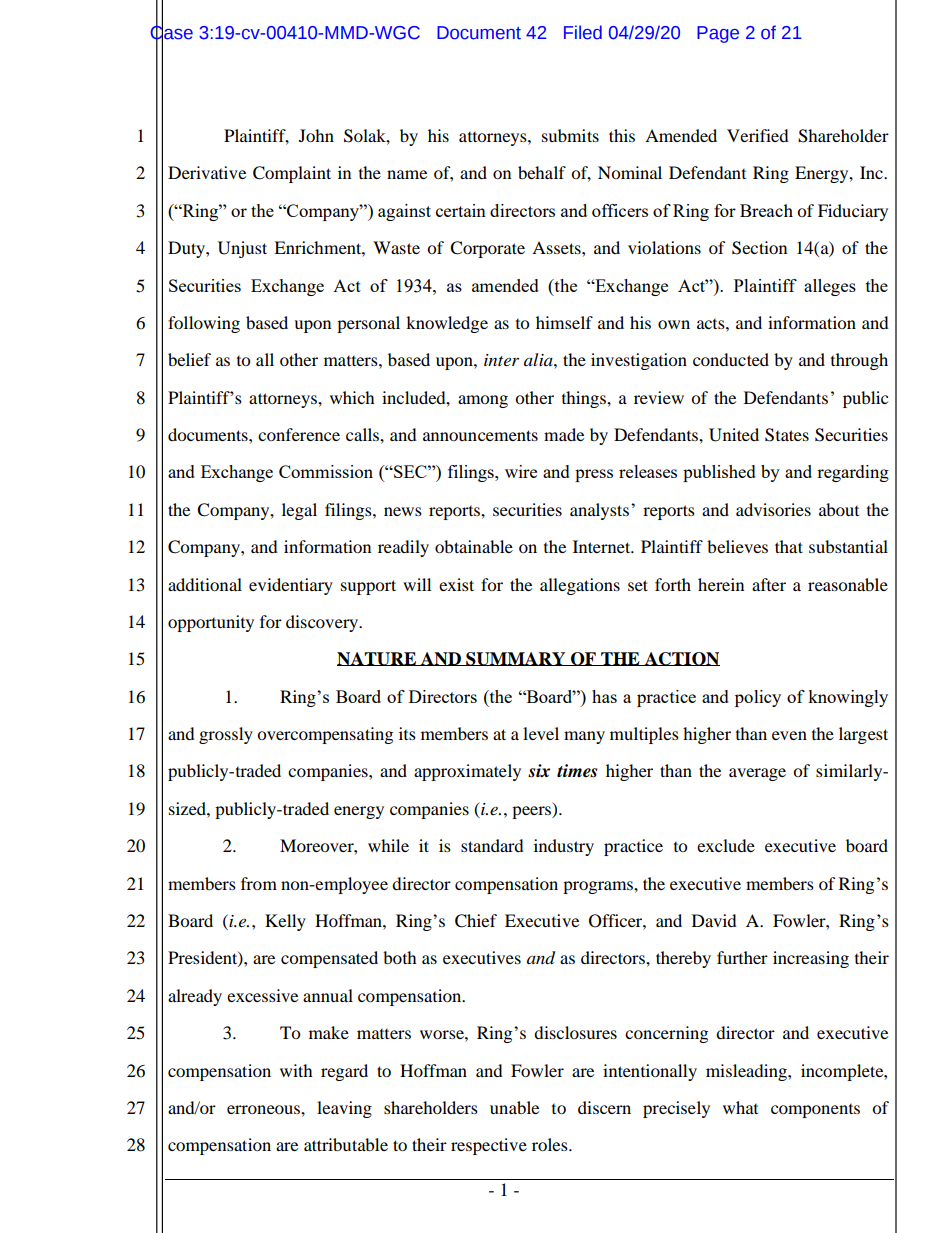 The height and width of the screenshot is (1233, 952). Describe the element at coordinates (296, 1070) in the screenshot. I see `with` at that location.
